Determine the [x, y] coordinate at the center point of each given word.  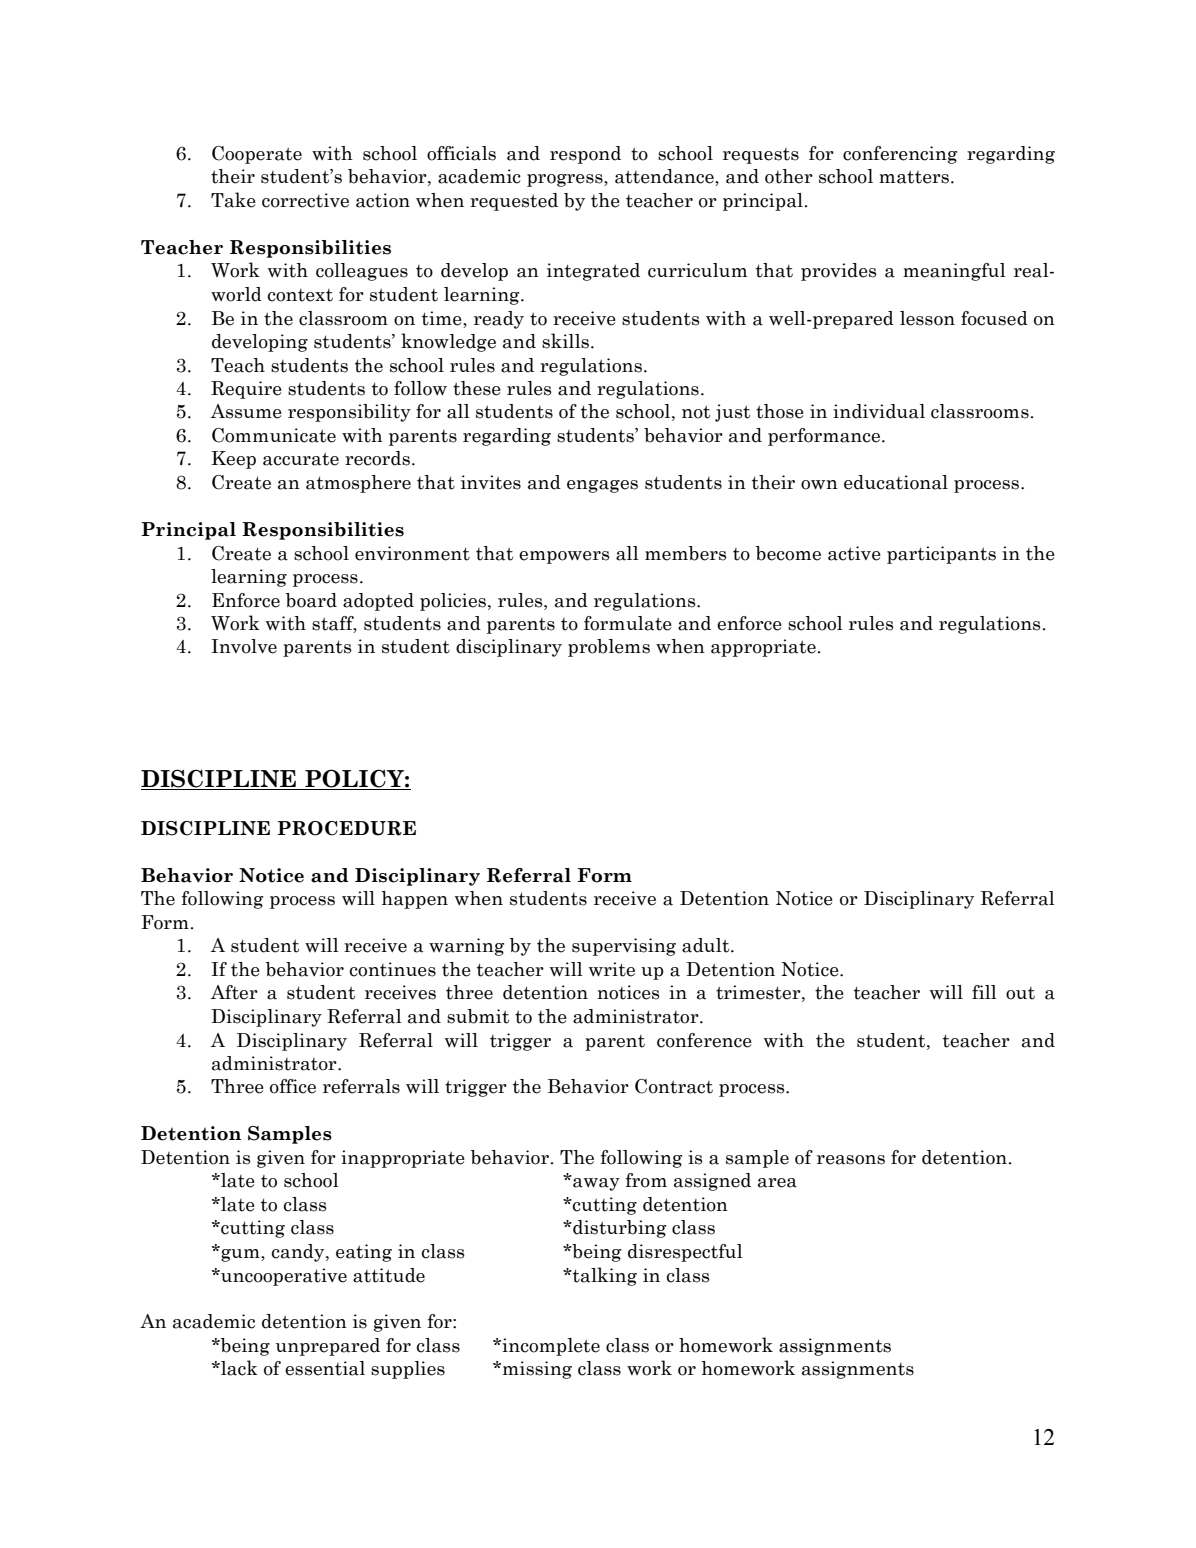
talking [604, 1276]
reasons [851, 1160]
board [311, 600]
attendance [665, 177]
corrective [305, 200]
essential [325, 1368]
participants [941, 555]
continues [393, 969]
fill [984, 992]
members [686, 553]
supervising [624, 947]
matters [914, 177]
